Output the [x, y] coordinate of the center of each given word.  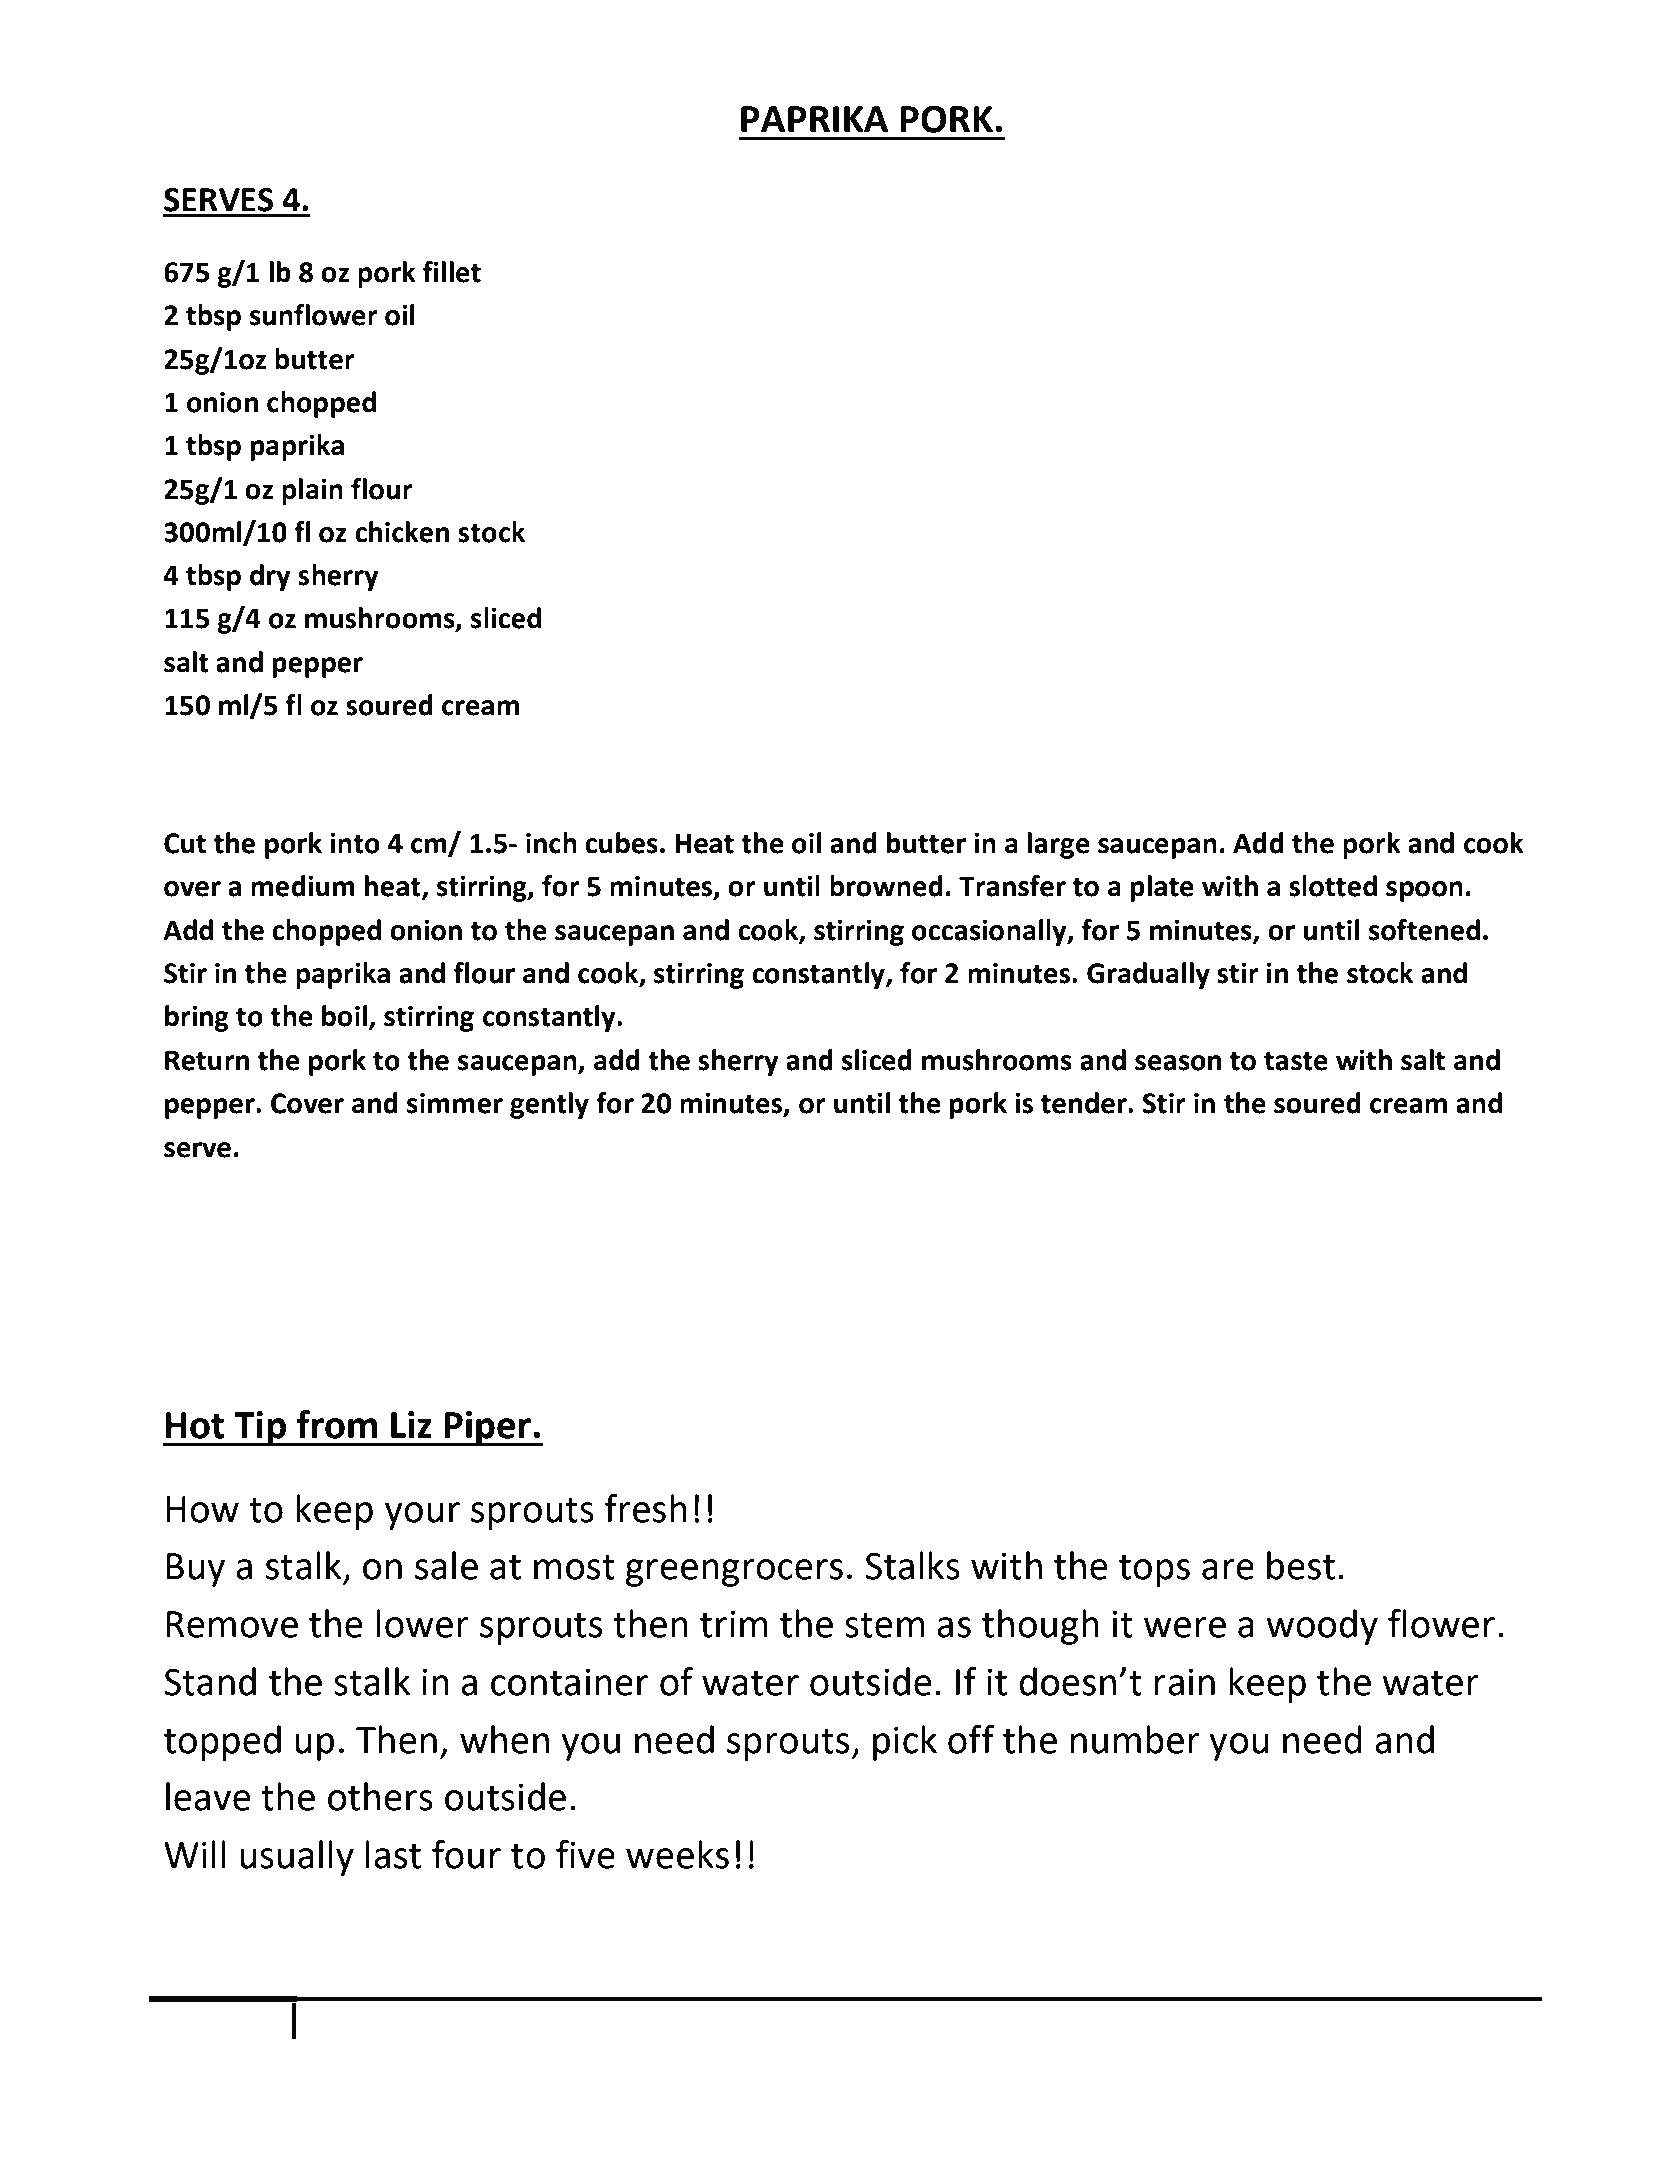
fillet [452, 272]
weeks [677, 1854]
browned [886, 886]
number [1135, 1739]
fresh [646, 1508]
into [355, 843]
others [380, 1796]
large [1058, 845]
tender [1085, 1103]
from [336, 1424]
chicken [402, 532]
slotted [1333, 886]
